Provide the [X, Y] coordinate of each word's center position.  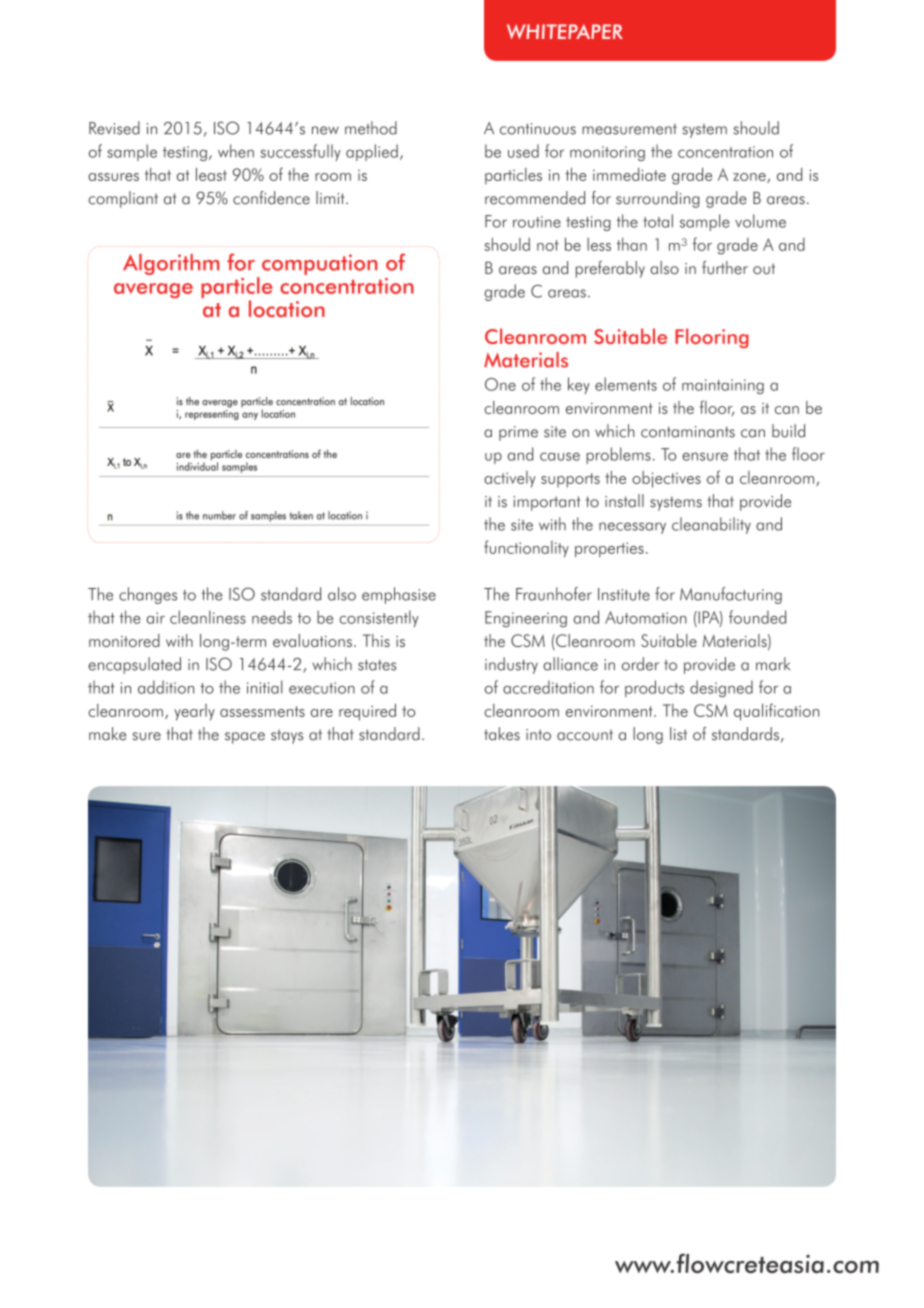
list [678, 734]
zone [750, 178]
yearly [194, 712]
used [523, 151]
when [236, 151]
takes [502, 734]
